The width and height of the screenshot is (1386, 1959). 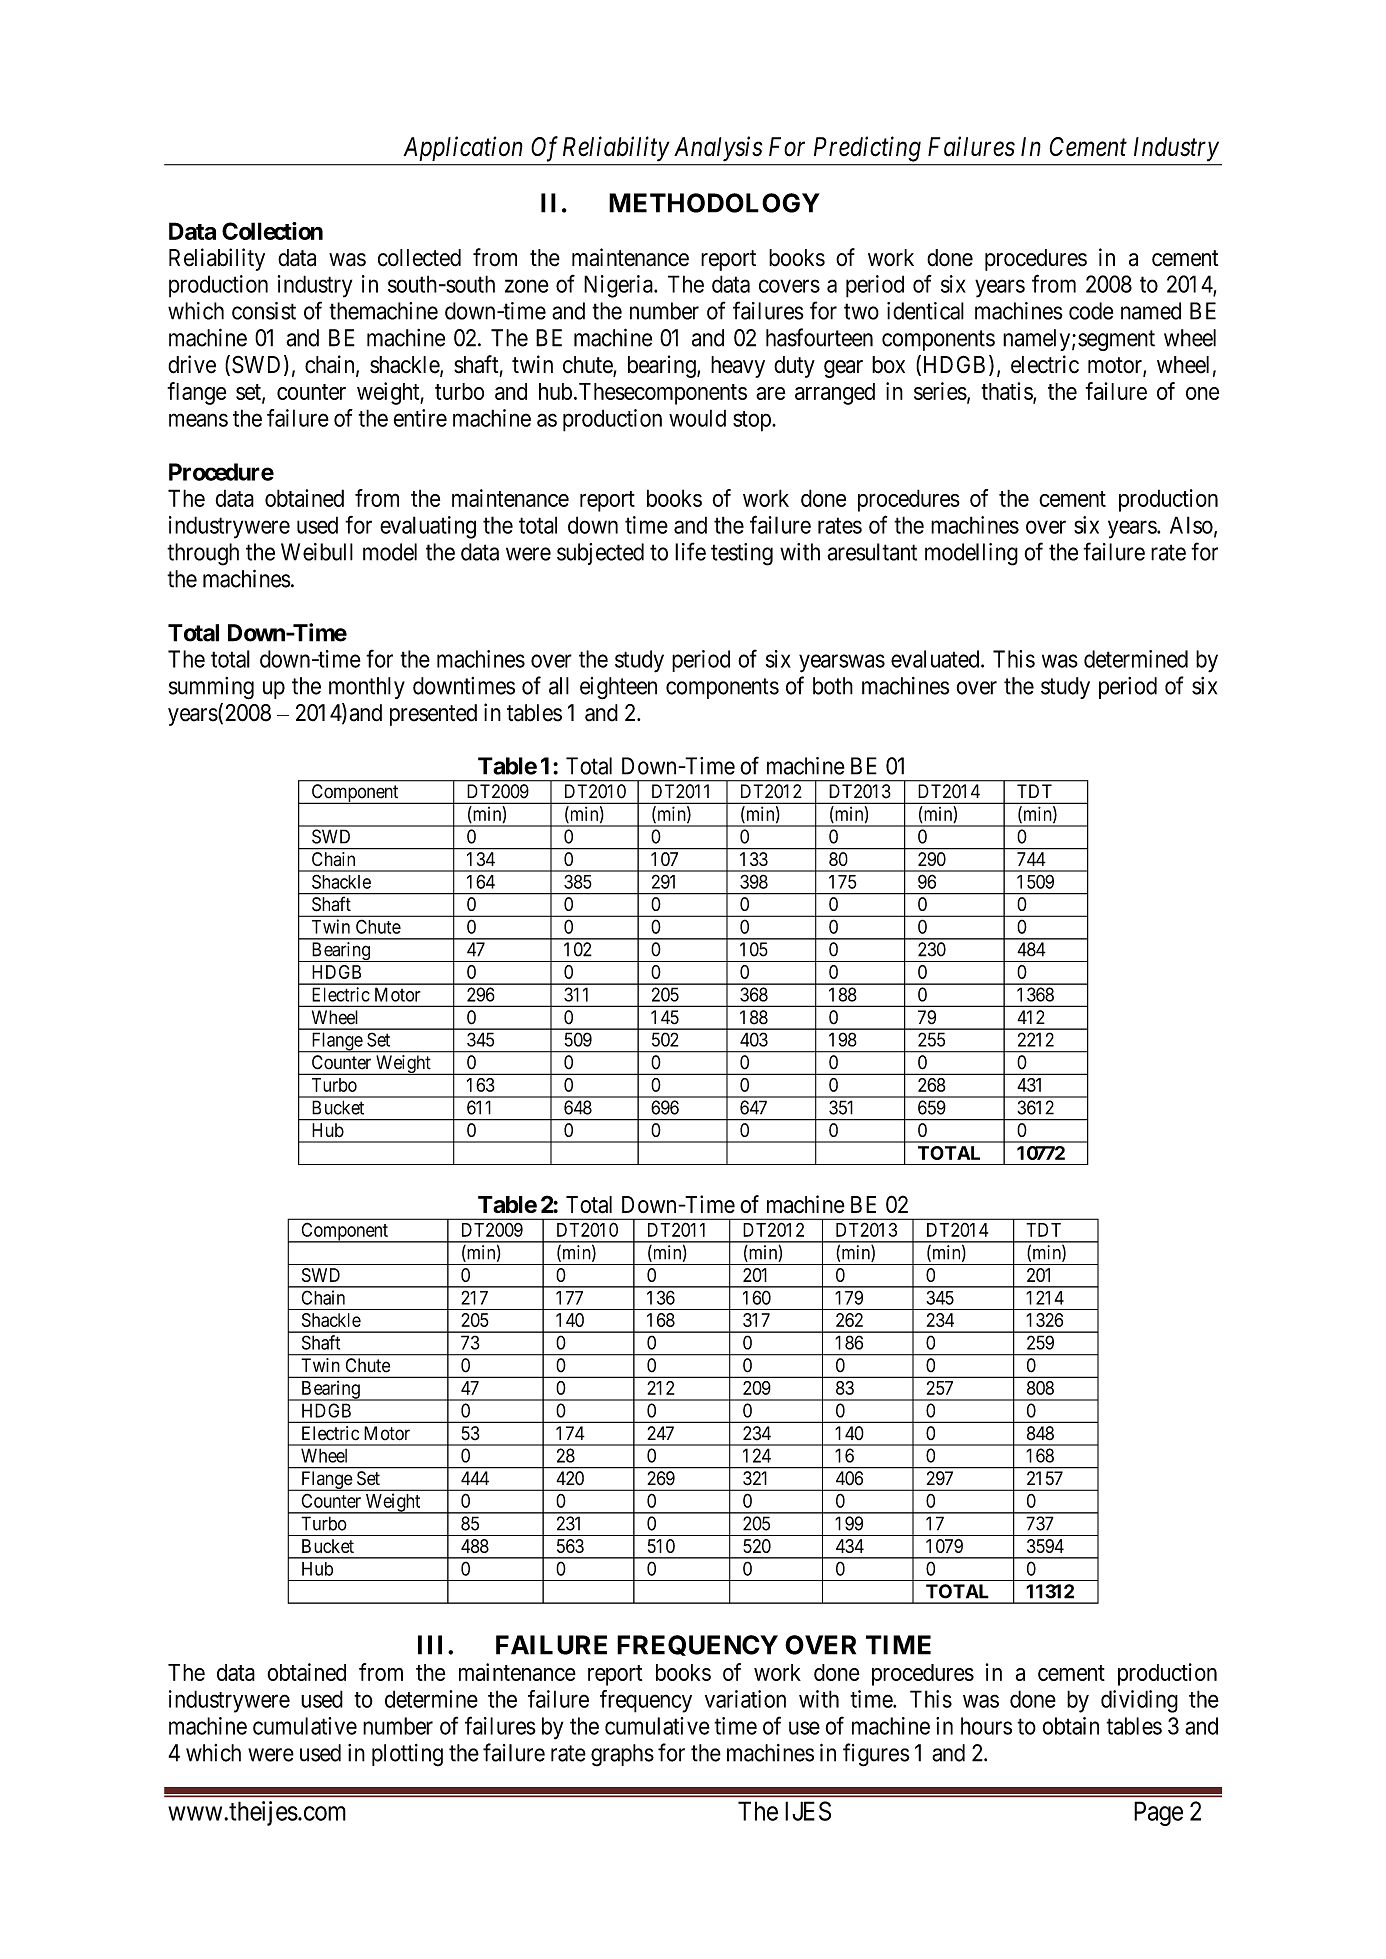 I want to click on variation, so click(x=745, y=1699).
